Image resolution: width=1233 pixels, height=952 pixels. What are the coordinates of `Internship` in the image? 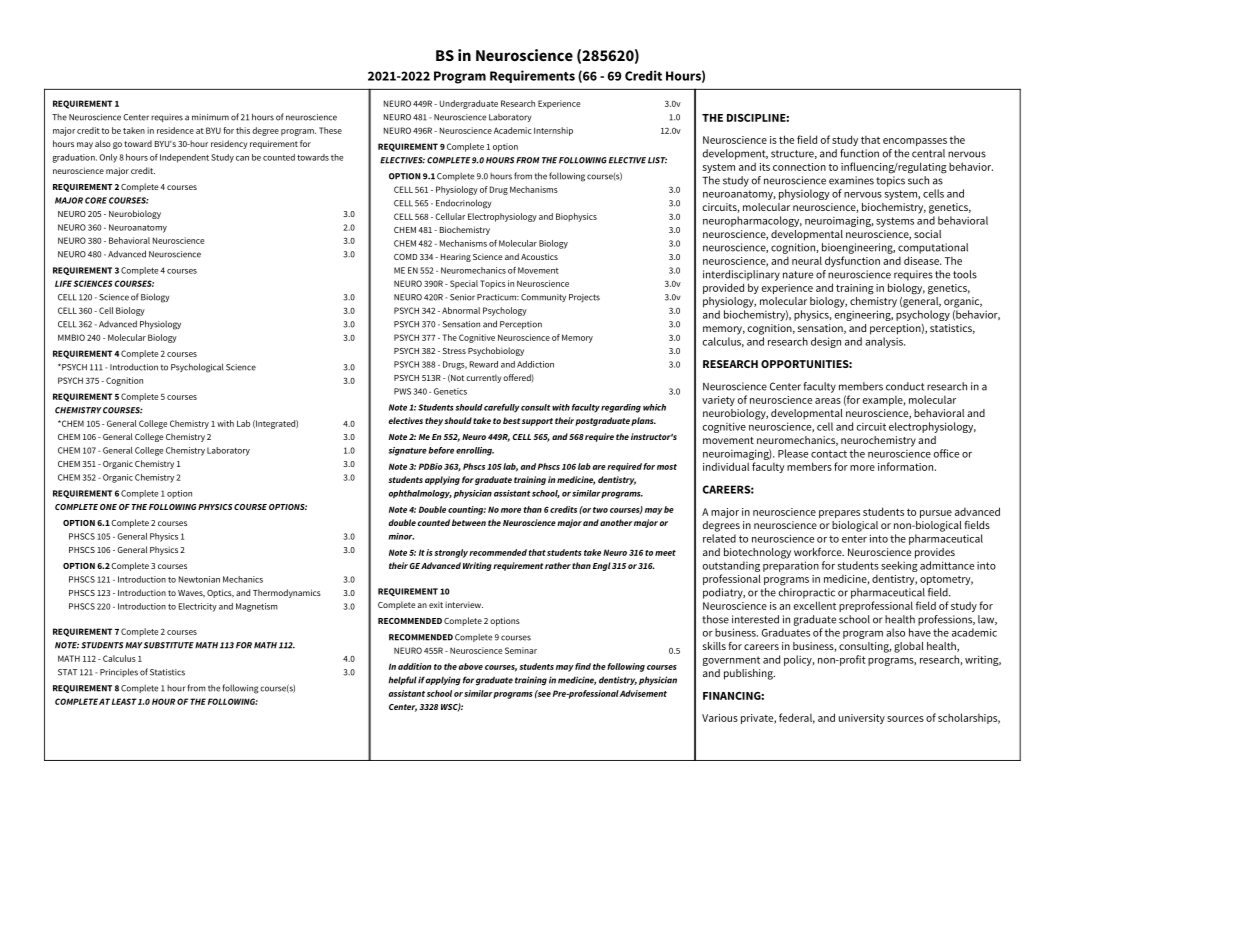 It's located at (553, 131).
